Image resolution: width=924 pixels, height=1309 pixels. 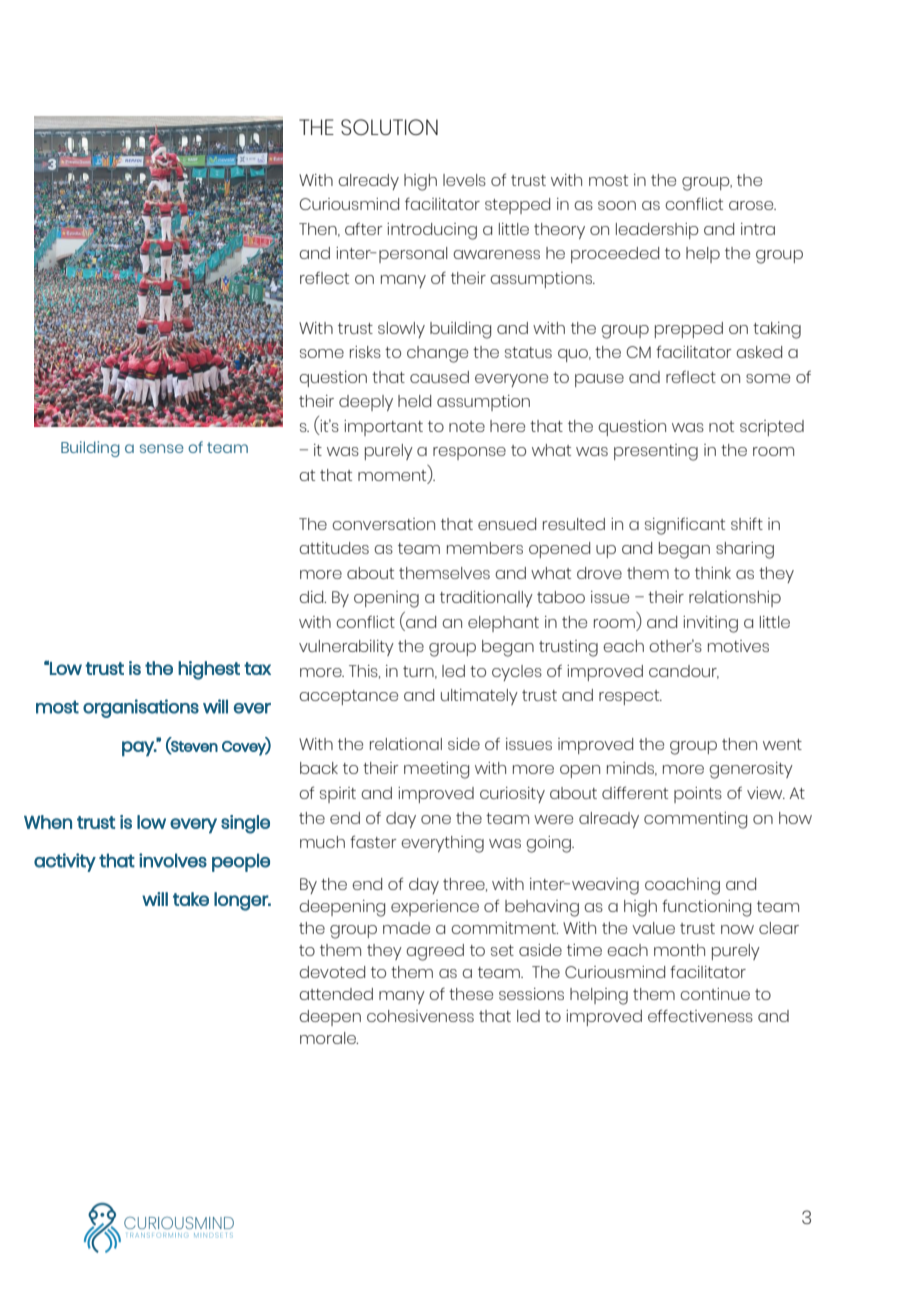 What do you see at coordinates (162, 448) in the screenshot?
I see `sense` at bounding box center [162, 448].
